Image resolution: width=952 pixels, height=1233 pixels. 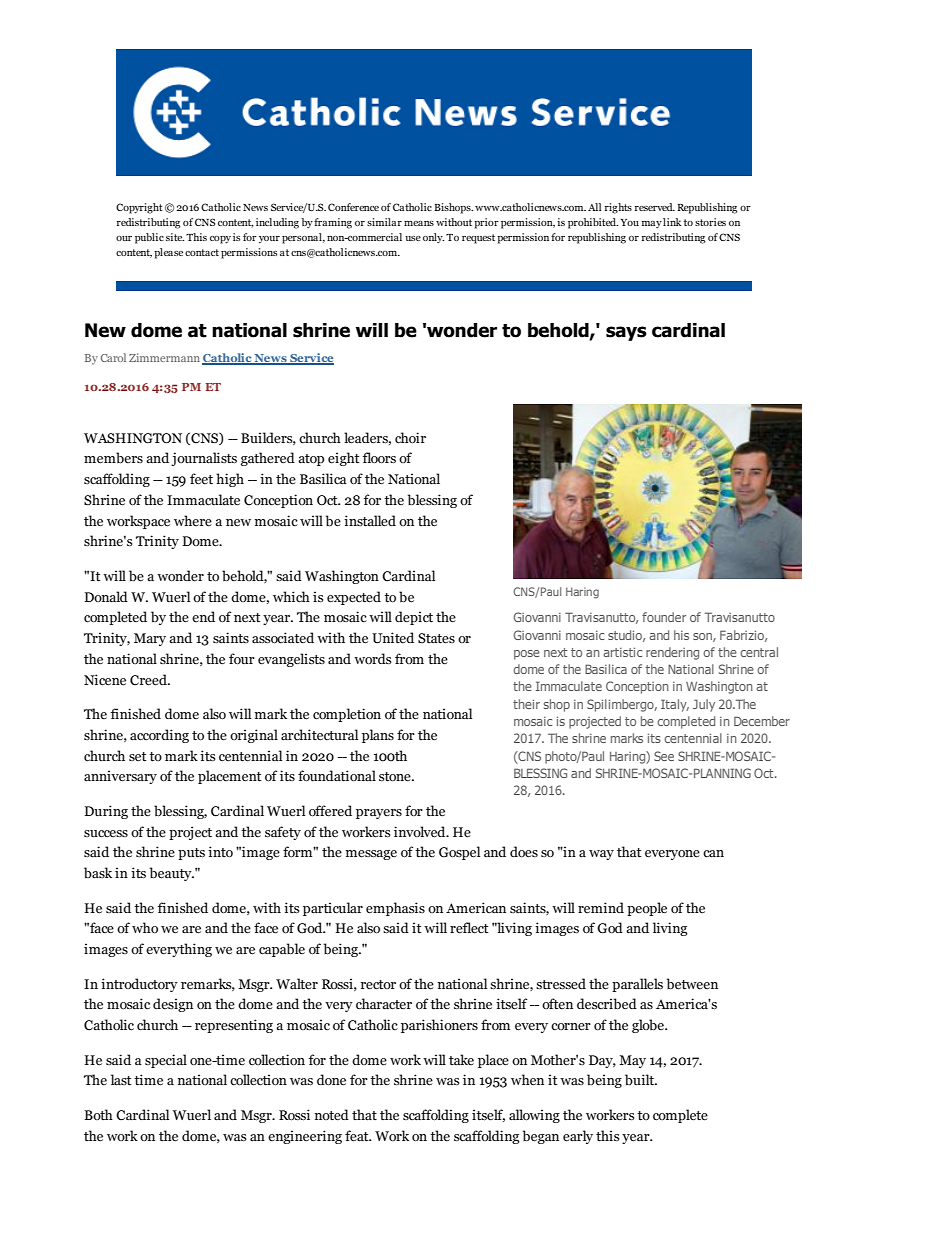 I want to click on link, so click(x=672, y=222).
